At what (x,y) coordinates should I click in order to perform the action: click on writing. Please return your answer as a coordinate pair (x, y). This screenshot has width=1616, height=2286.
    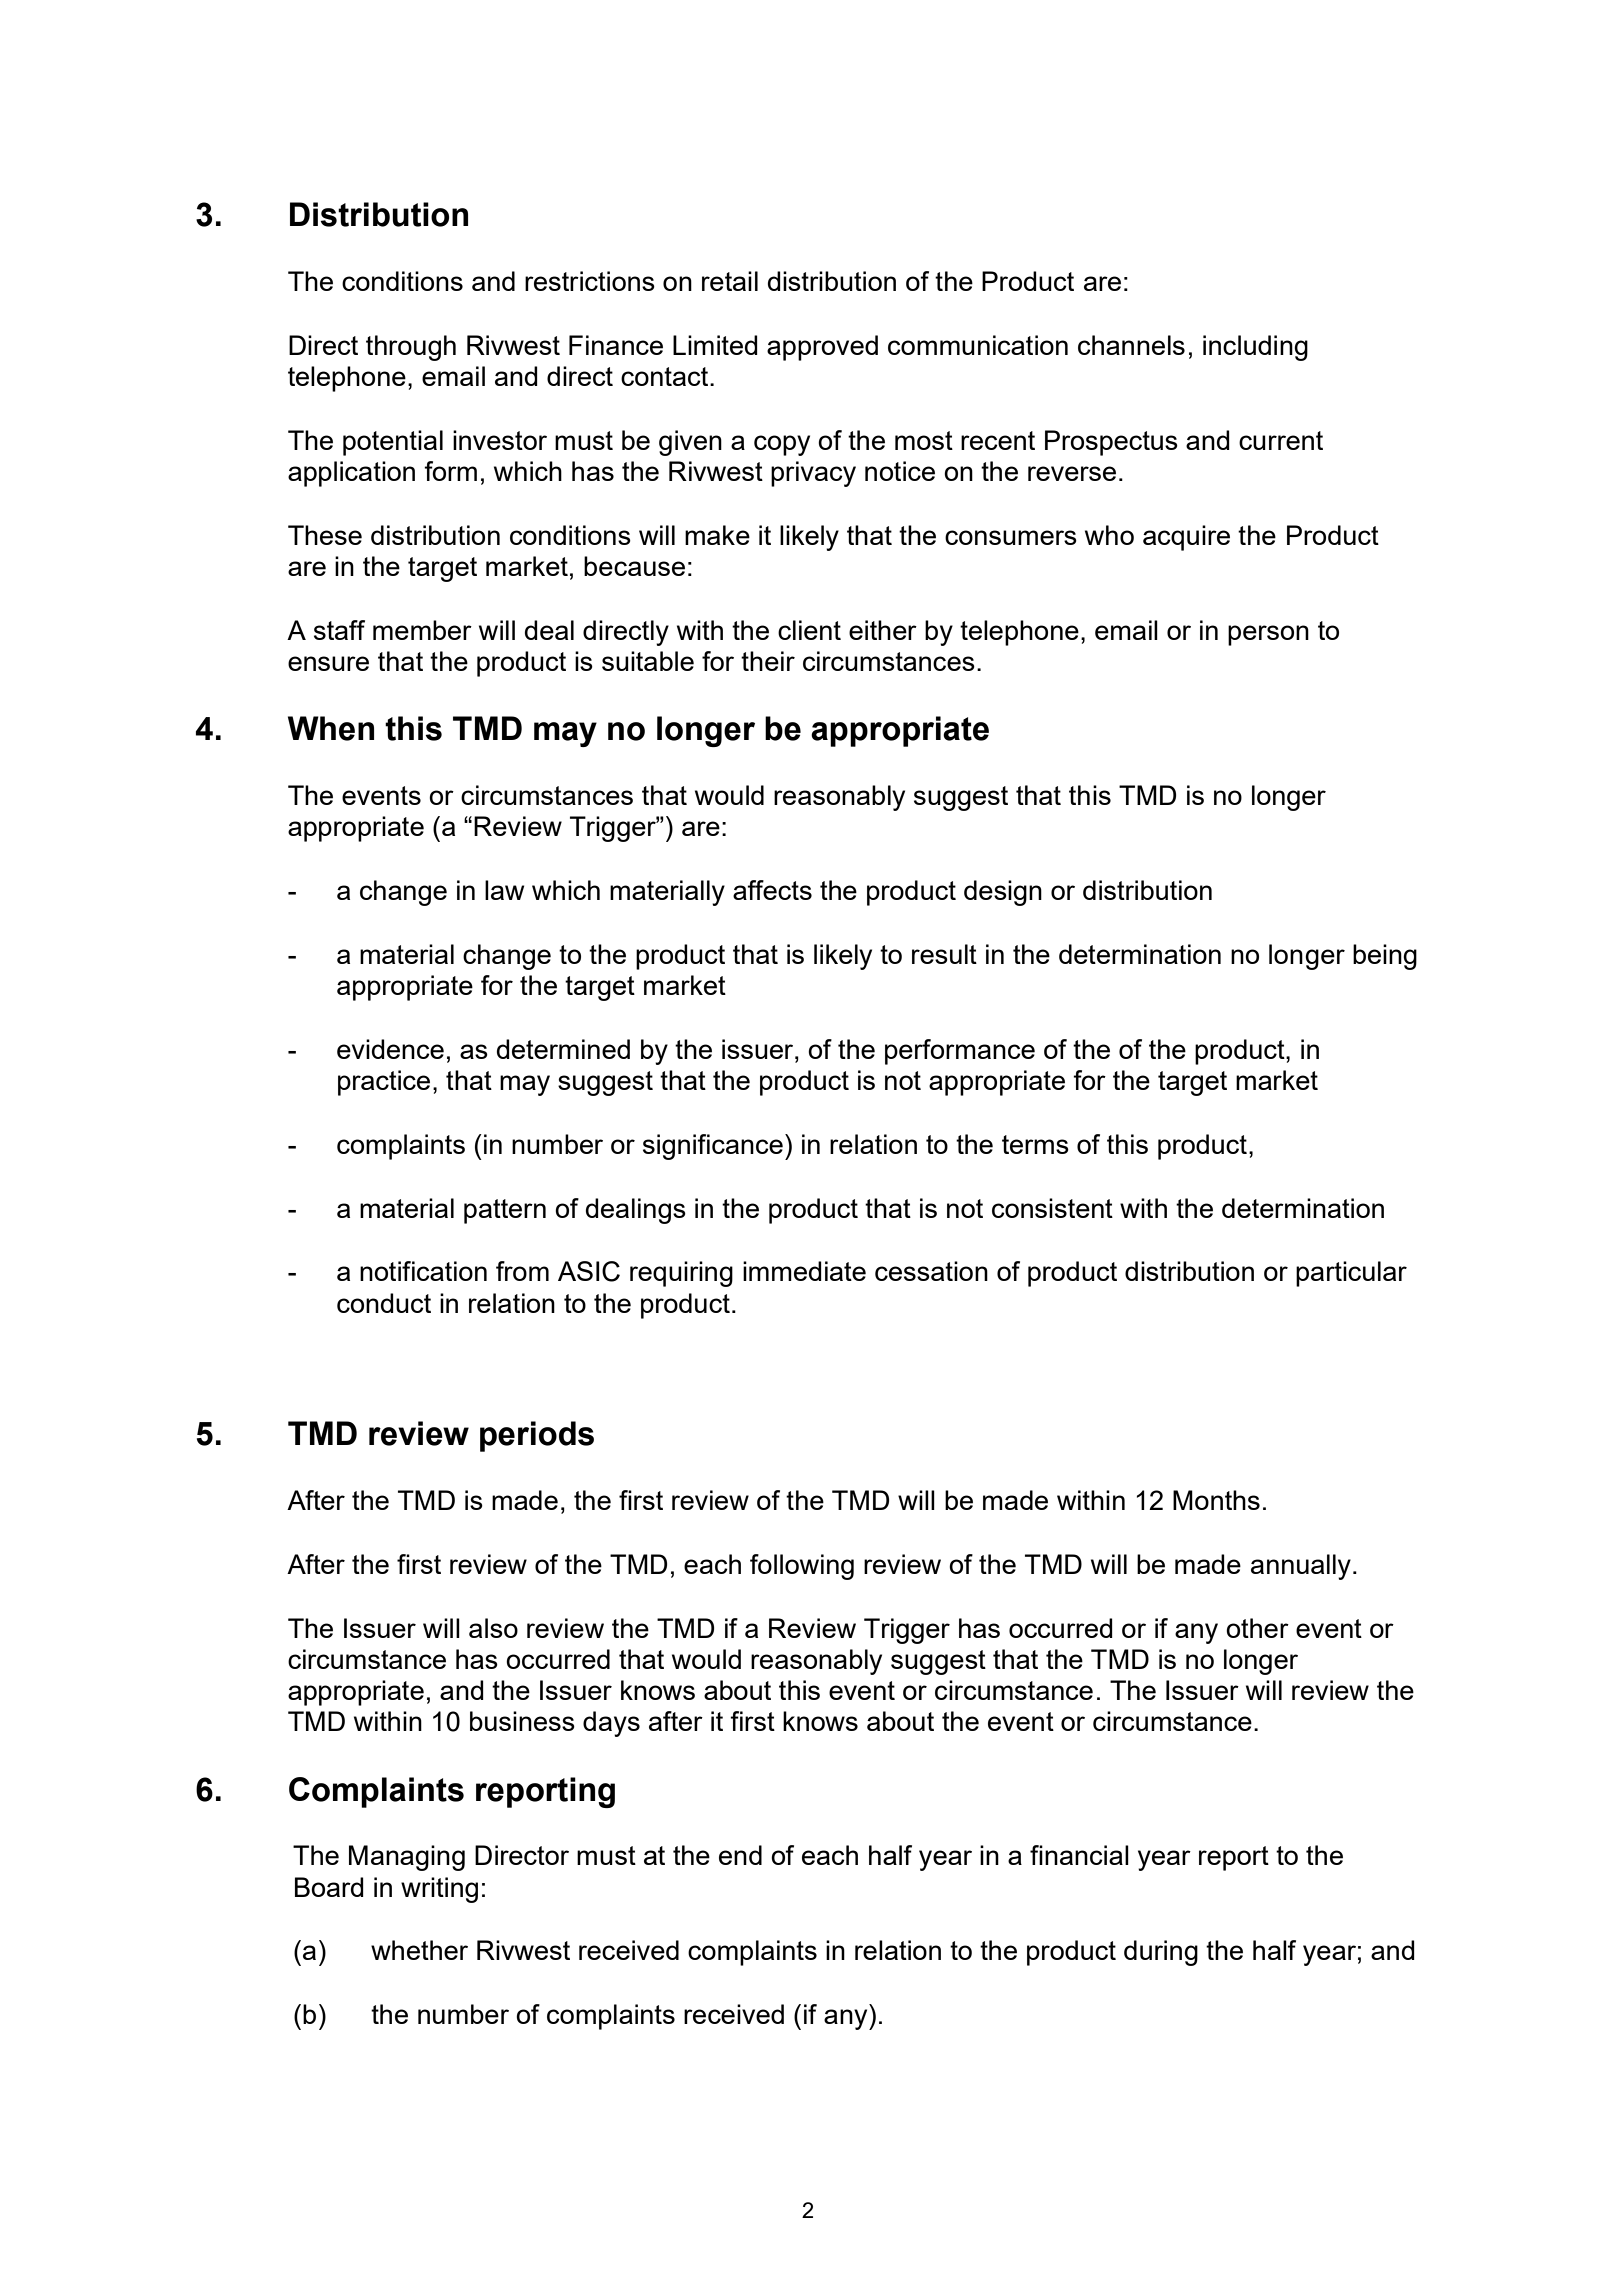
    Looking at the image, I should click on (439, 1890).
